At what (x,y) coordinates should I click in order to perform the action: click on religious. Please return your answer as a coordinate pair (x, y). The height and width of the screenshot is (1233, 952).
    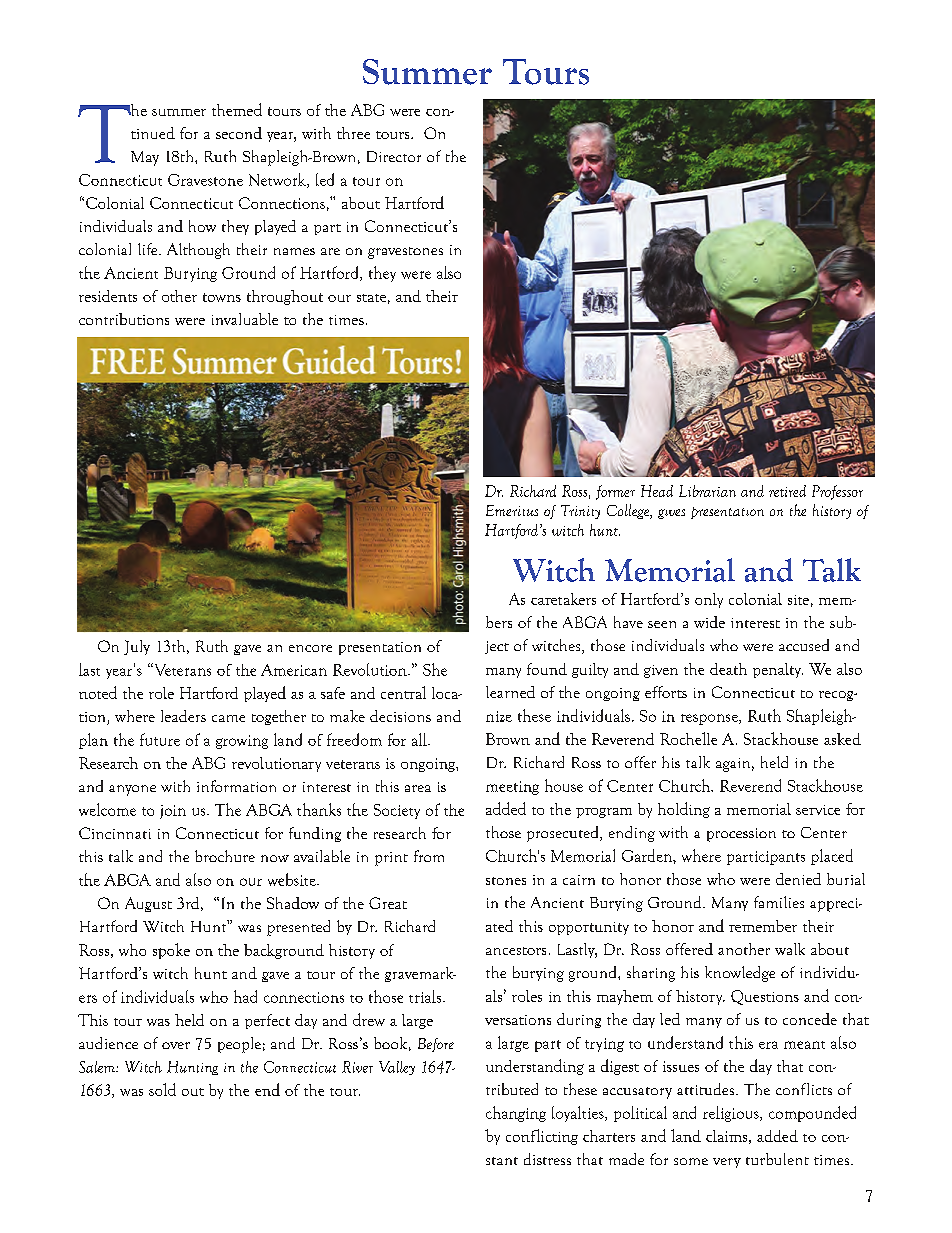
    Looking at the image, I should click on (732, 1114).
